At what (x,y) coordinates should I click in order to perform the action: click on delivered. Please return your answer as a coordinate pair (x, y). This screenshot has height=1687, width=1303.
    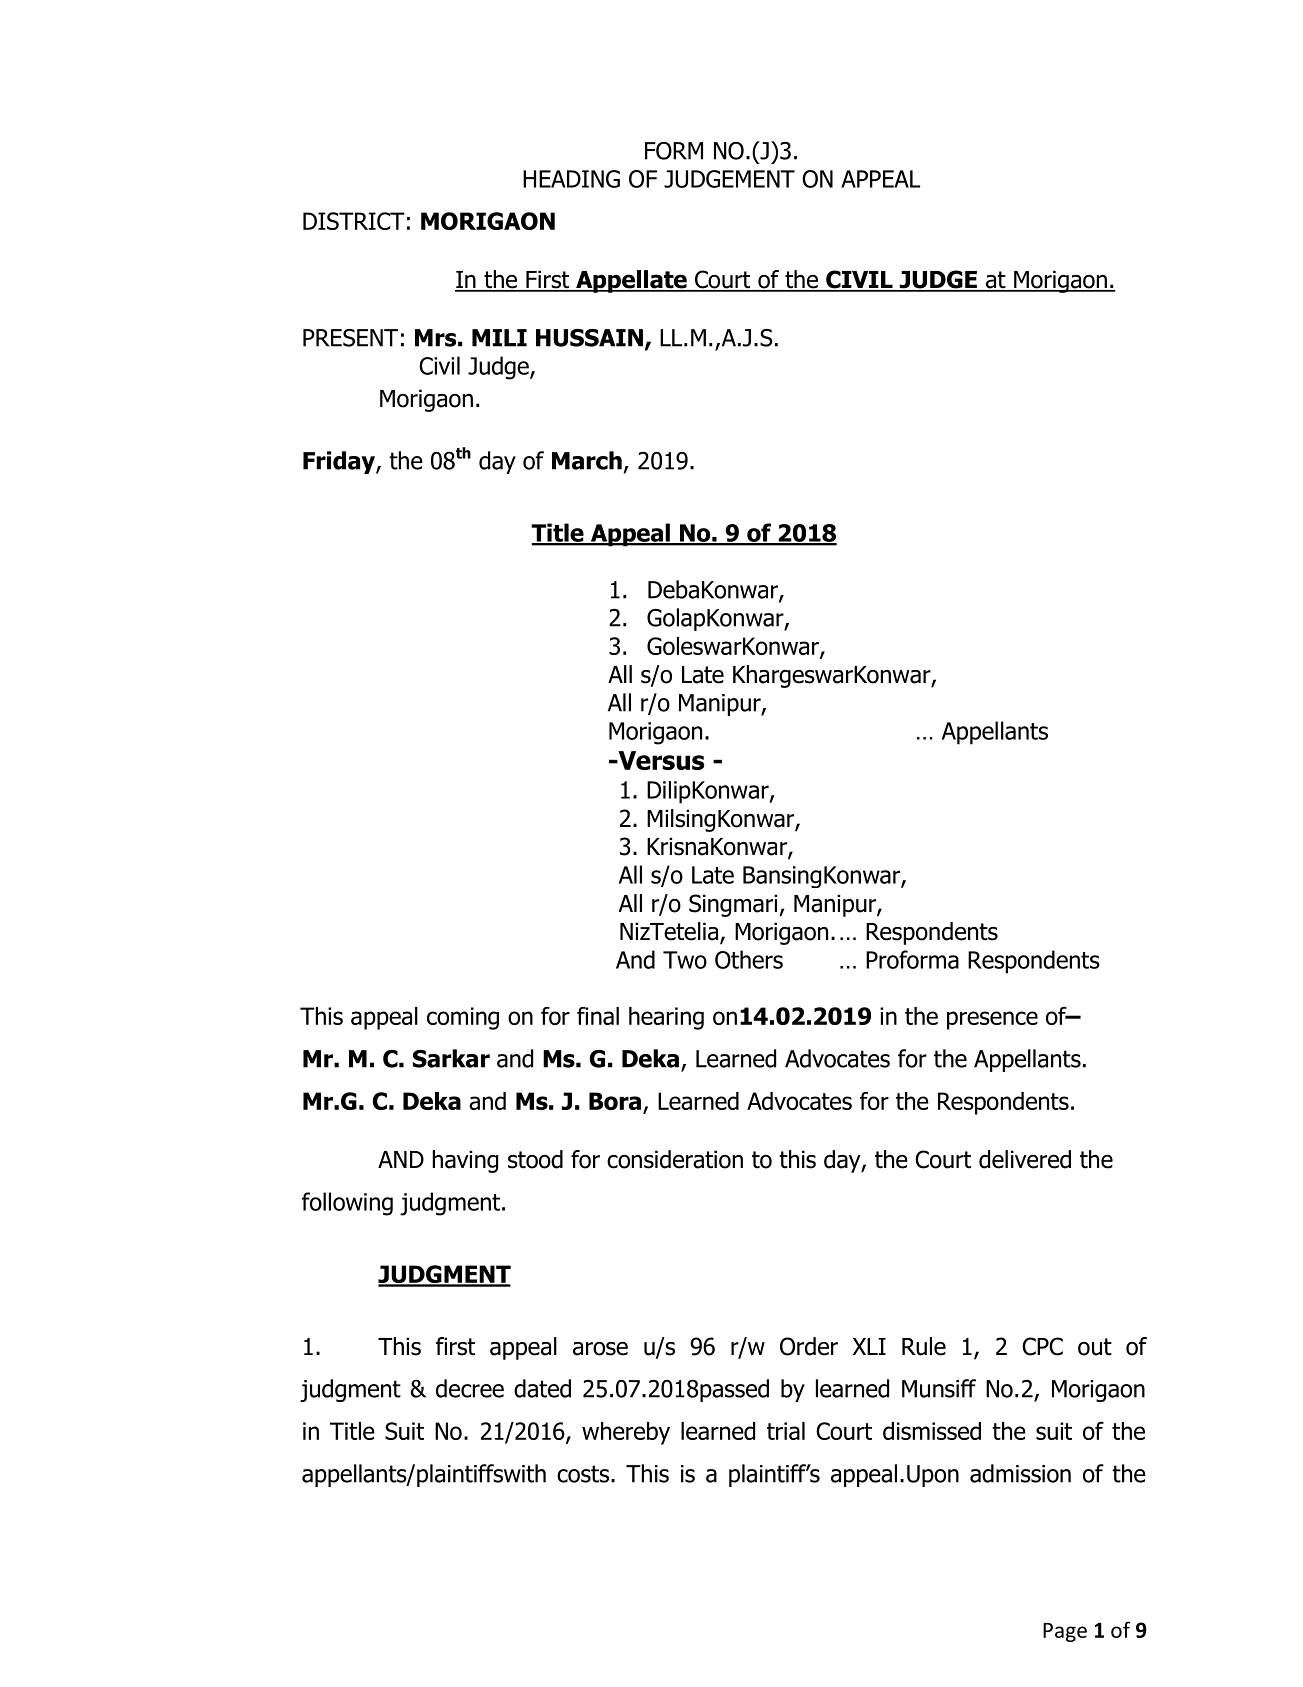
    Looking at the image, I should click on (1025, 1159).
